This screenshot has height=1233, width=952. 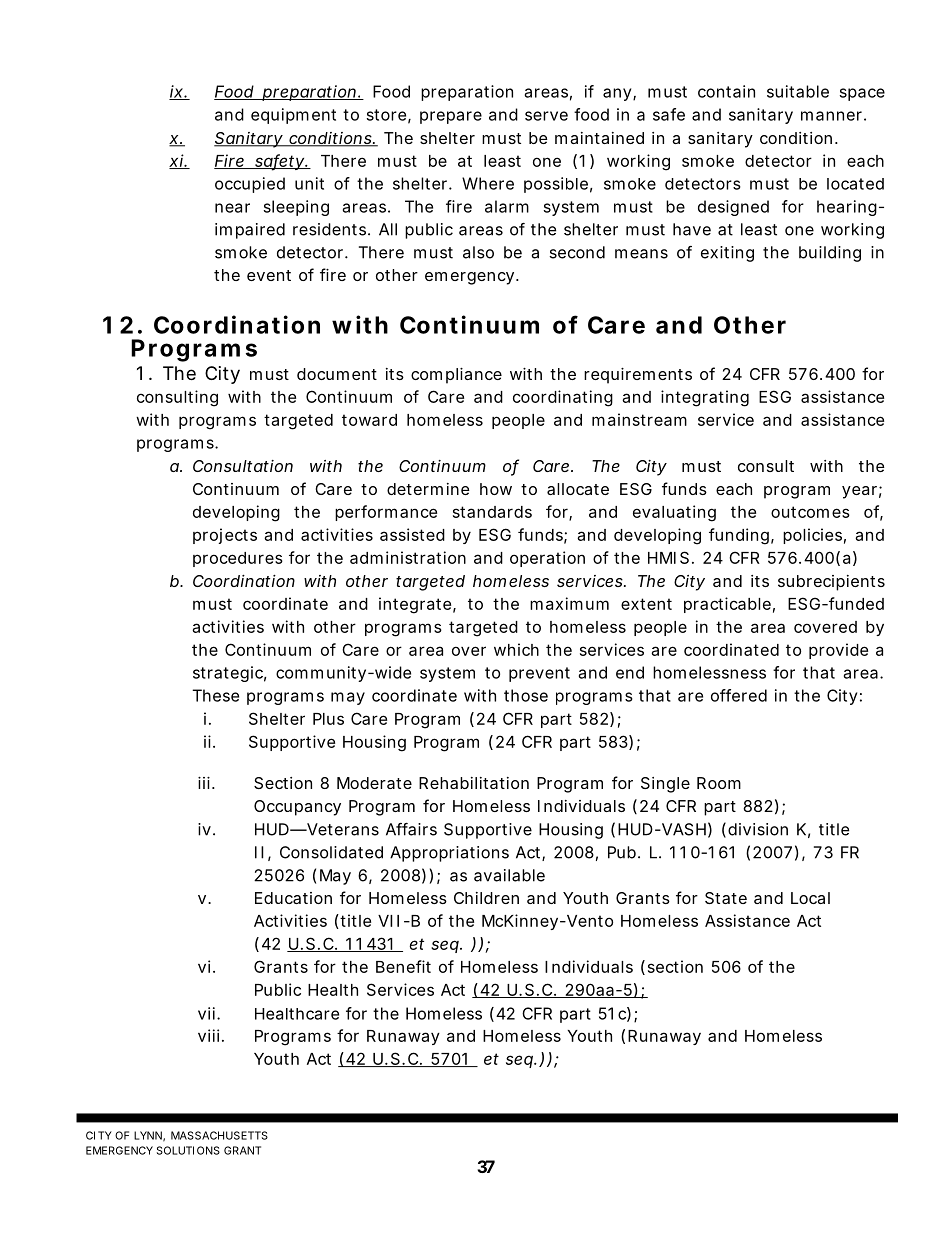 I want to click on equipment, so click(x=293, y=116).
